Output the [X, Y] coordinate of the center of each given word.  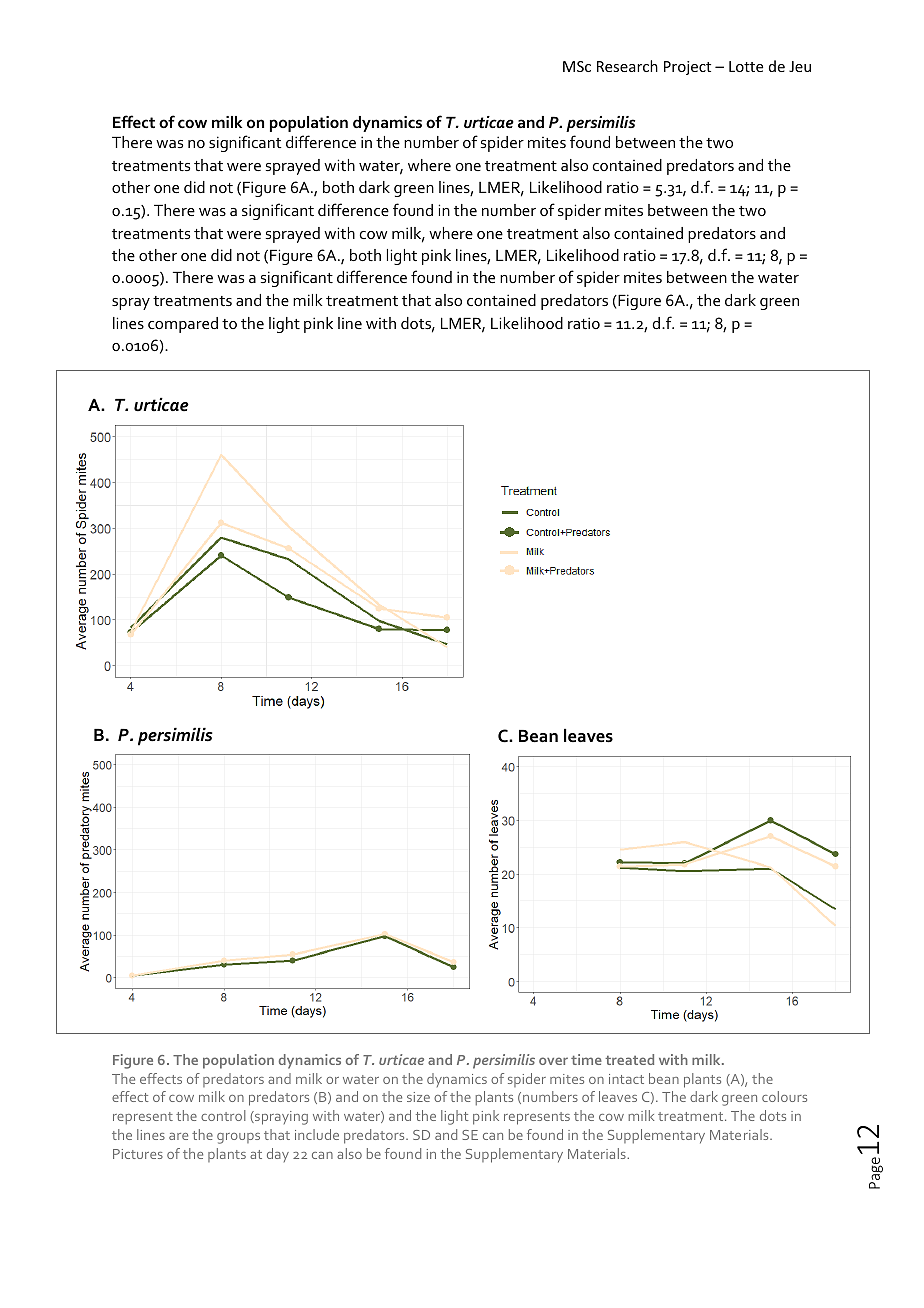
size [418, 1097]
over [553, 1061]
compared [183, 325]
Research [627, 66]
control [223, 1115]
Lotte [746, 66]
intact [626, 1079]
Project [687, 68]
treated [629, 1059]
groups [238, 1138]
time [586, 1059]
